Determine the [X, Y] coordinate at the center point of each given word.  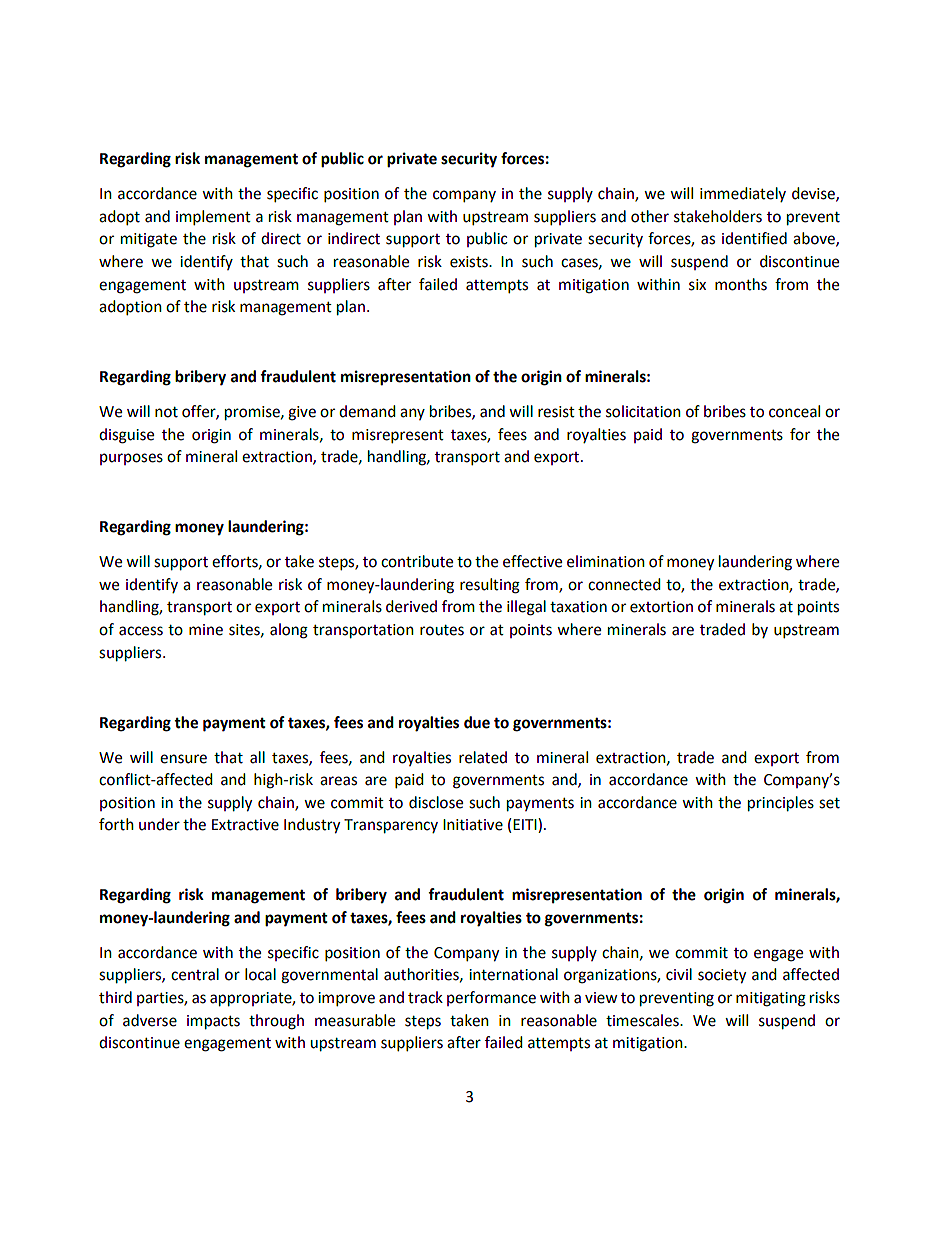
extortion [661, 607]
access [141, 631]
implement [213, 218]
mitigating [771, 999]
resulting [490, 586]
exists [470, 262]
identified [754, 238]
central [195, 974]
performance [491, 998]
